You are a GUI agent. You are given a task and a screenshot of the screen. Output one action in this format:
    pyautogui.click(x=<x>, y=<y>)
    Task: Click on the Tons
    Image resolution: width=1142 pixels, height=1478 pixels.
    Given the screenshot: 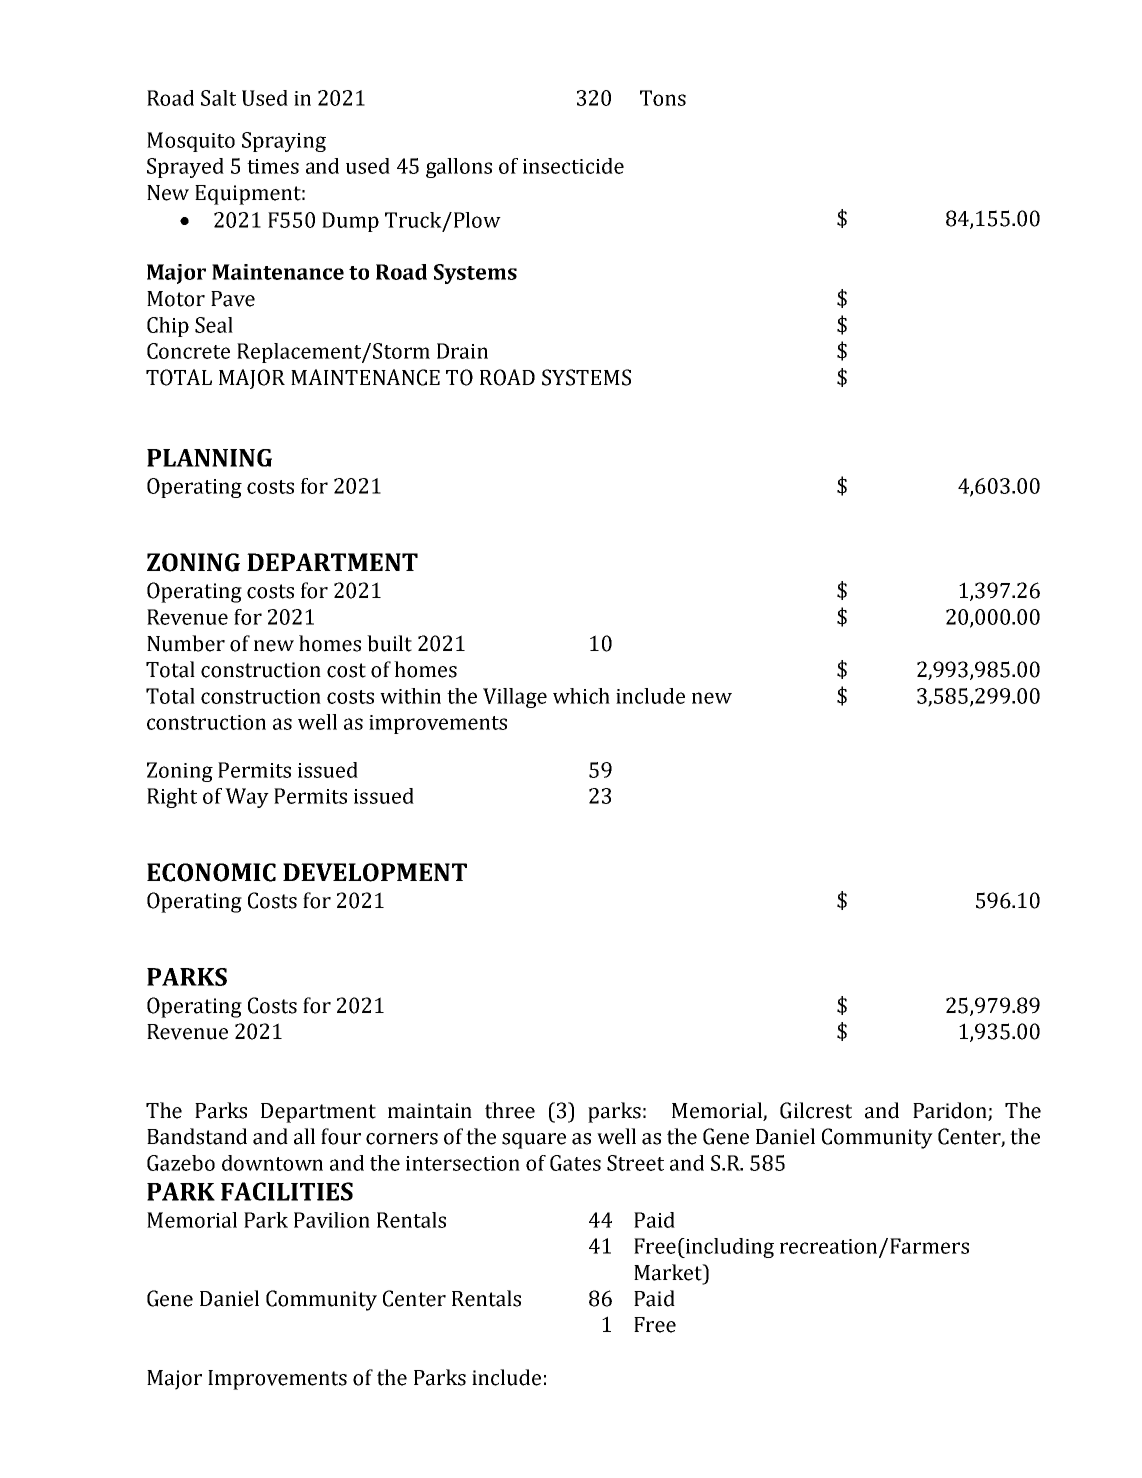 What is the action you would take?
    pyautogui.click(x=663, y=98)
